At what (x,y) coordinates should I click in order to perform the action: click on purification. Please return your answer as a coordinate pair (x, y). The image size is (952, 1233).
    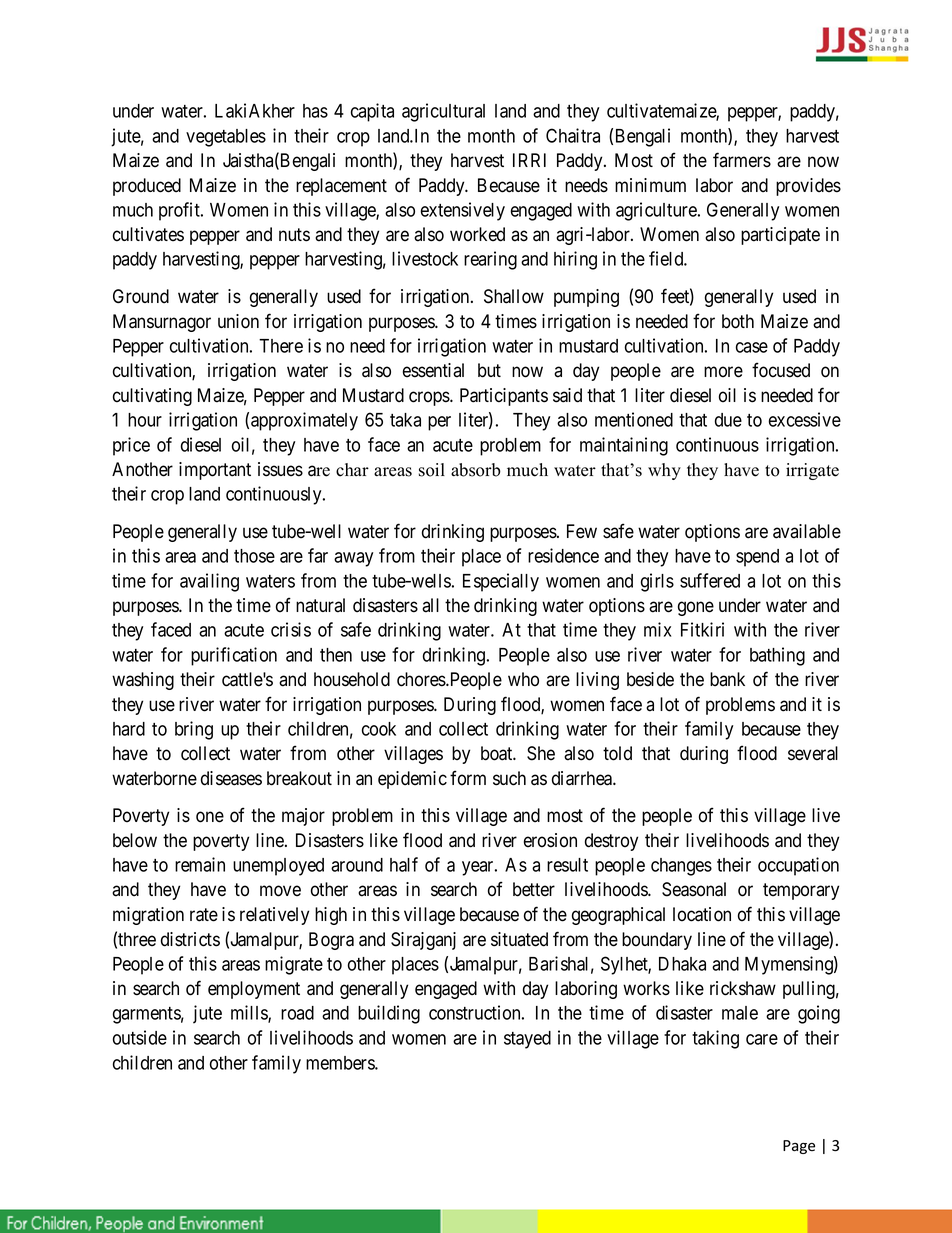
    Looking at the image, I should click on (234, 656).
